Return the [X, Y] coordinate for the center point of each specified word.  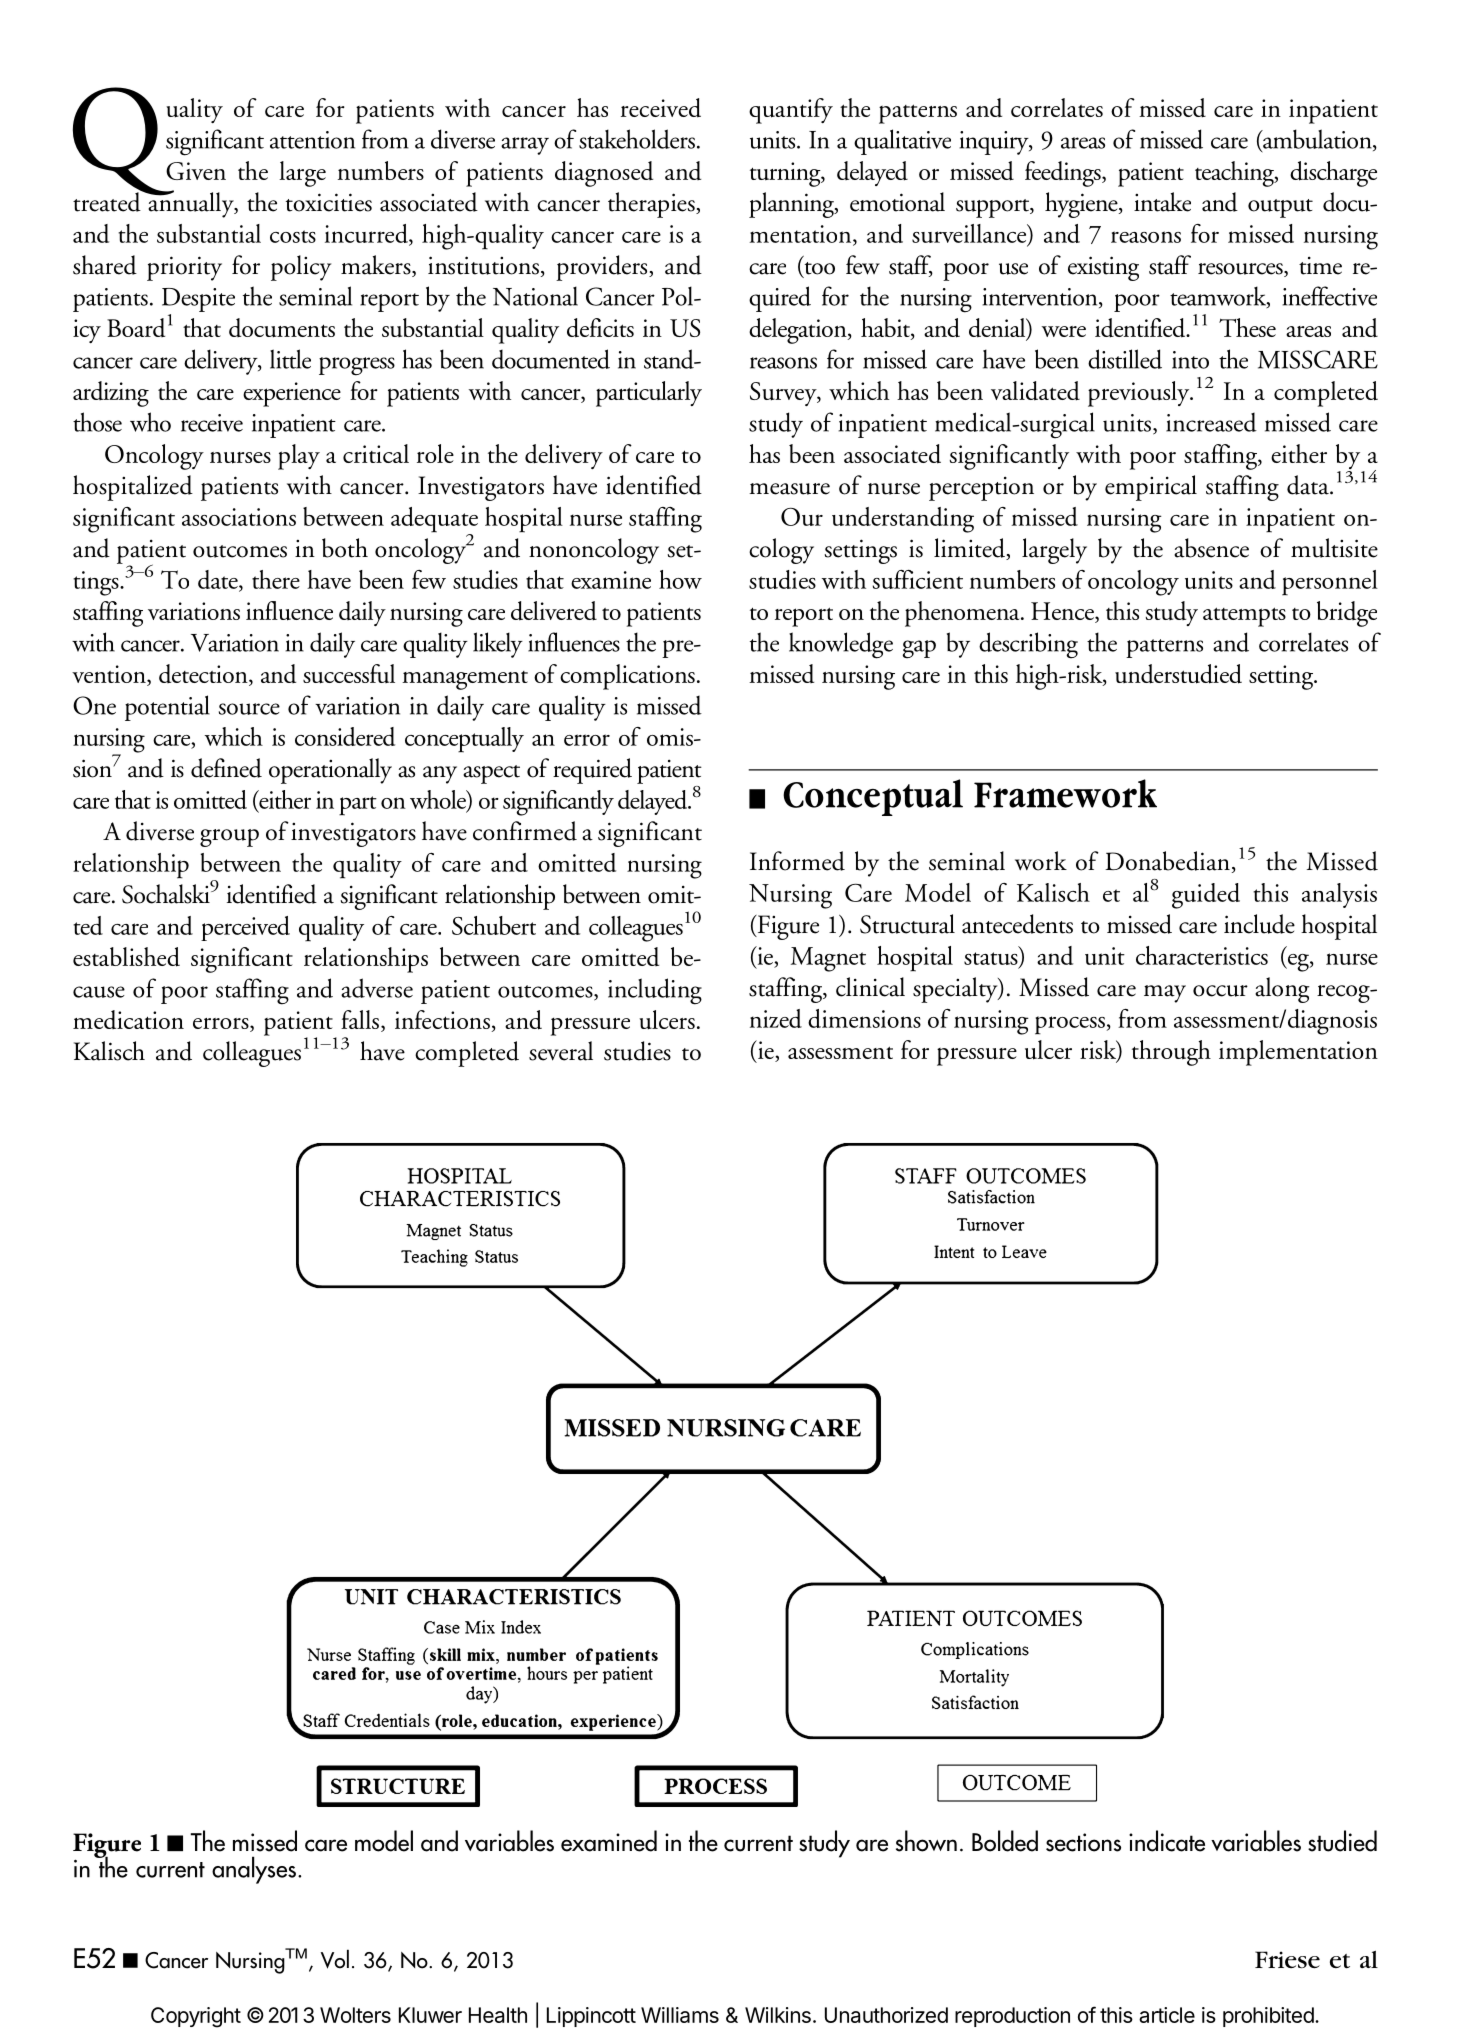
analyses [254, 1870]
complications [627, 677]
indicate [1167, 1841]
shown [926, 1841]
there [276, 579]
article [1167, 2015]
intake [1162, 202]
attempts [1244, 617]
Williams [680, 2015]
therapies [652, 205]
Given [196, 171]
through [1171, 1053]
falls [360, 1019]
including [655, 991]
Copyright [196, 2017]
